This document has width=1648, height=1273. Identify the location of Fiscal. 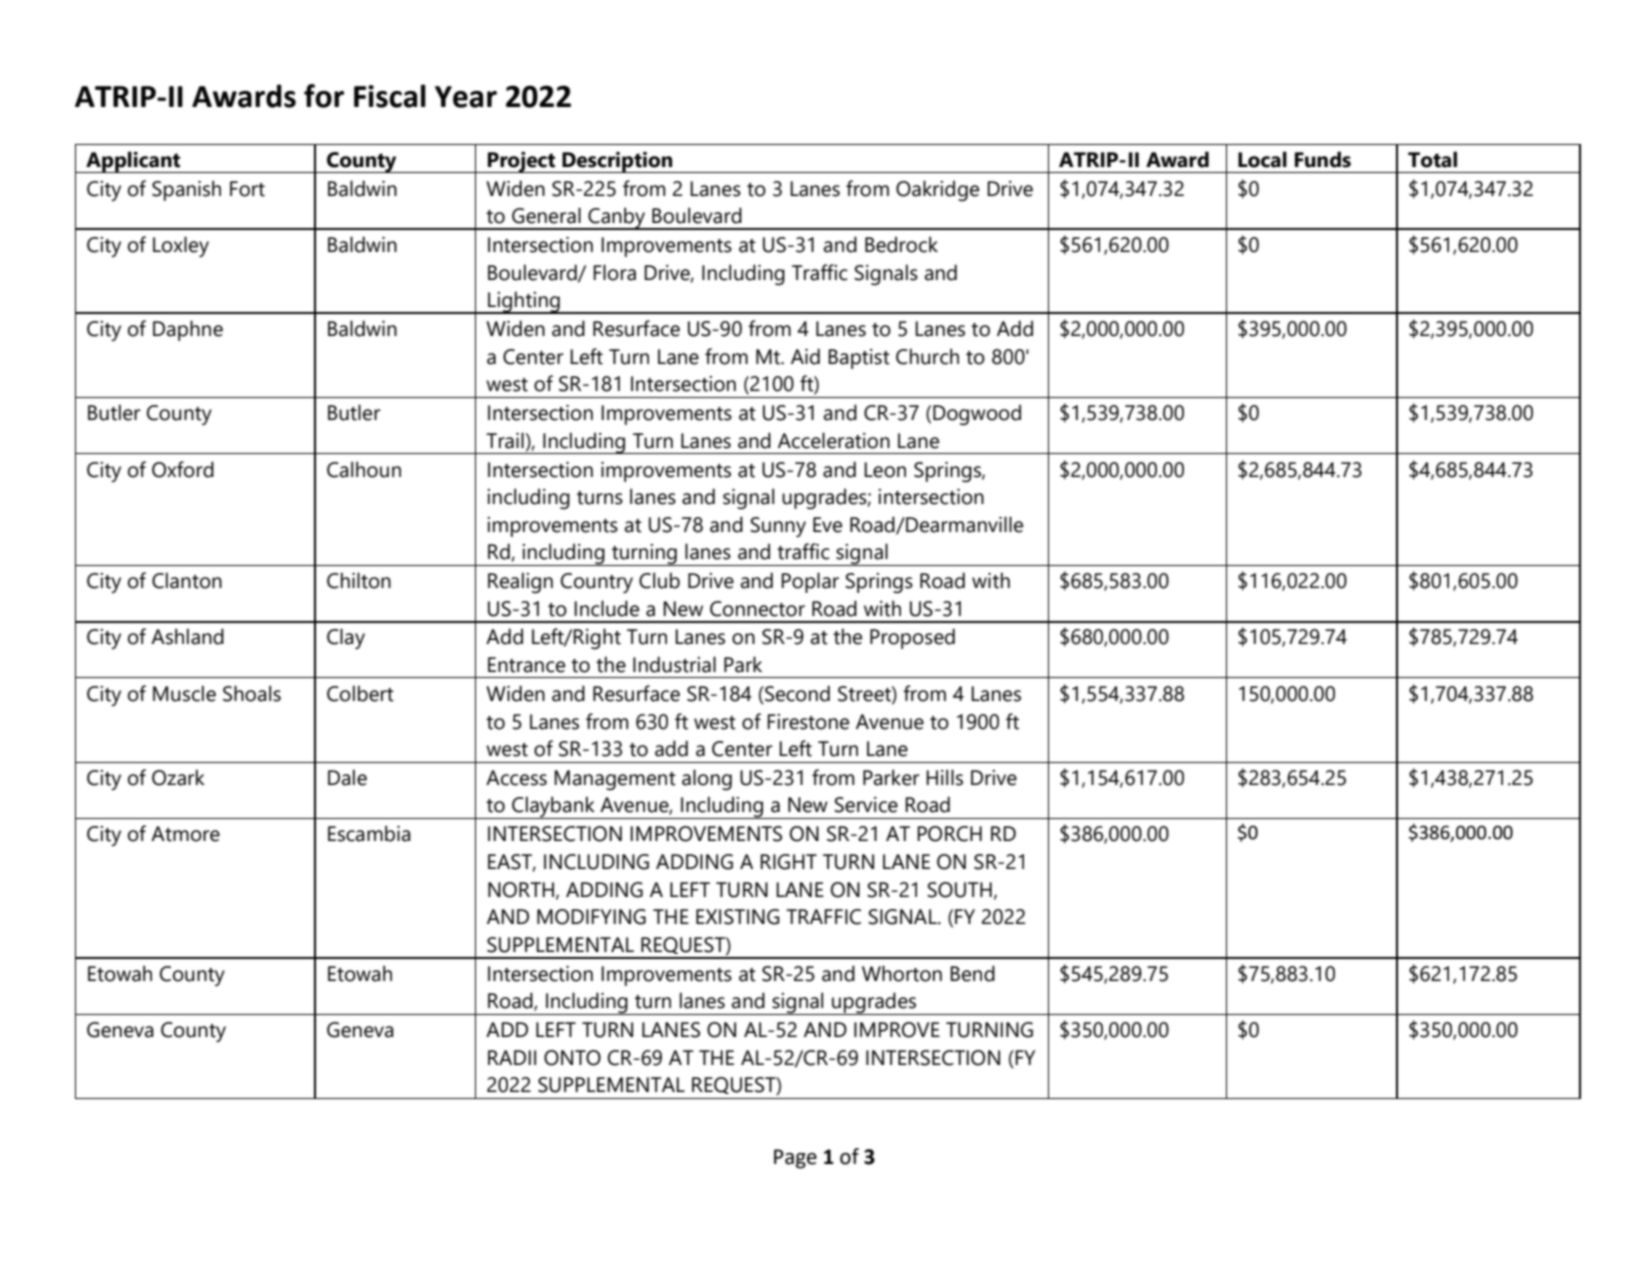
(390, 96).
